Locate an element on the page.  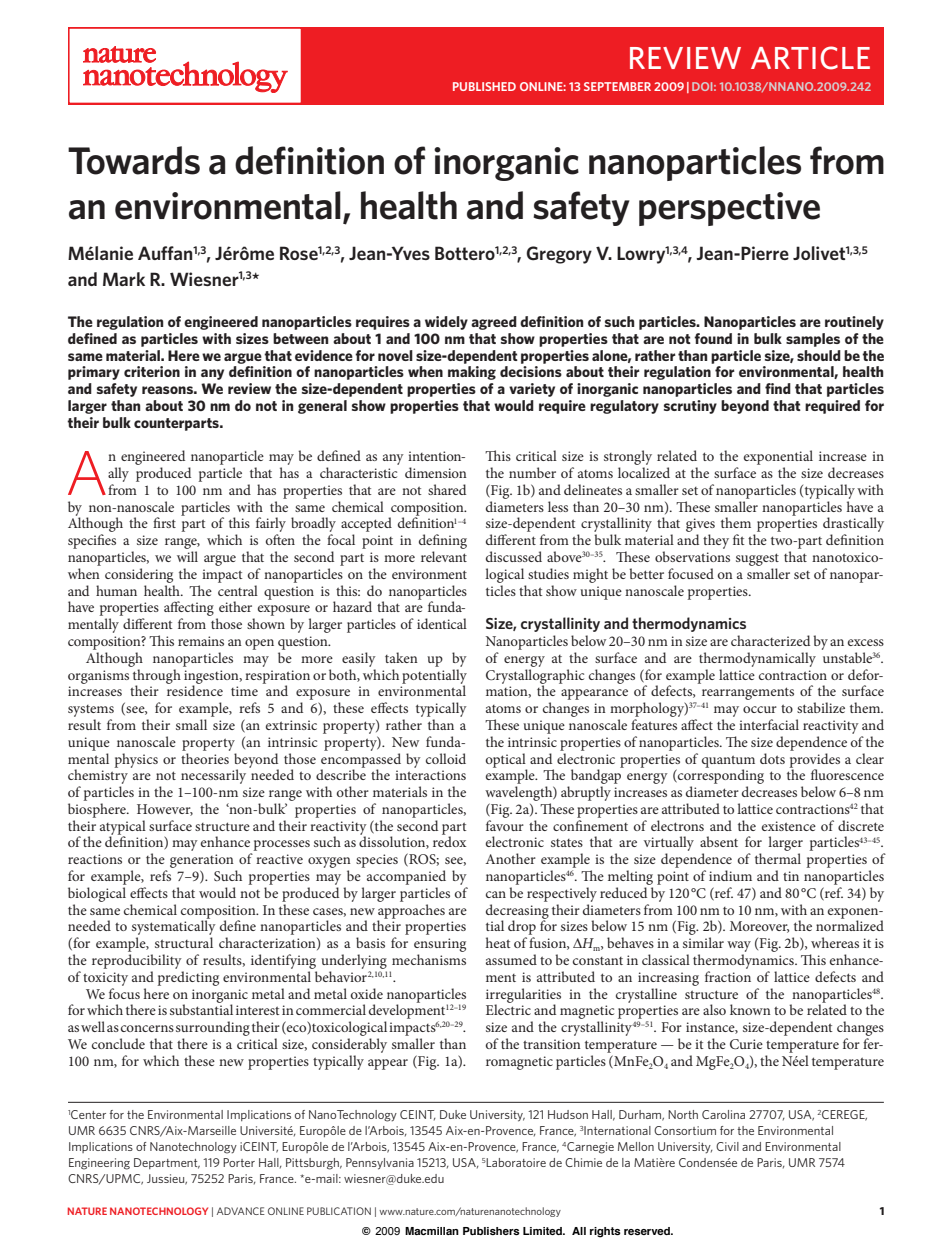
Publishers is located at coordinates (491, 1231).
